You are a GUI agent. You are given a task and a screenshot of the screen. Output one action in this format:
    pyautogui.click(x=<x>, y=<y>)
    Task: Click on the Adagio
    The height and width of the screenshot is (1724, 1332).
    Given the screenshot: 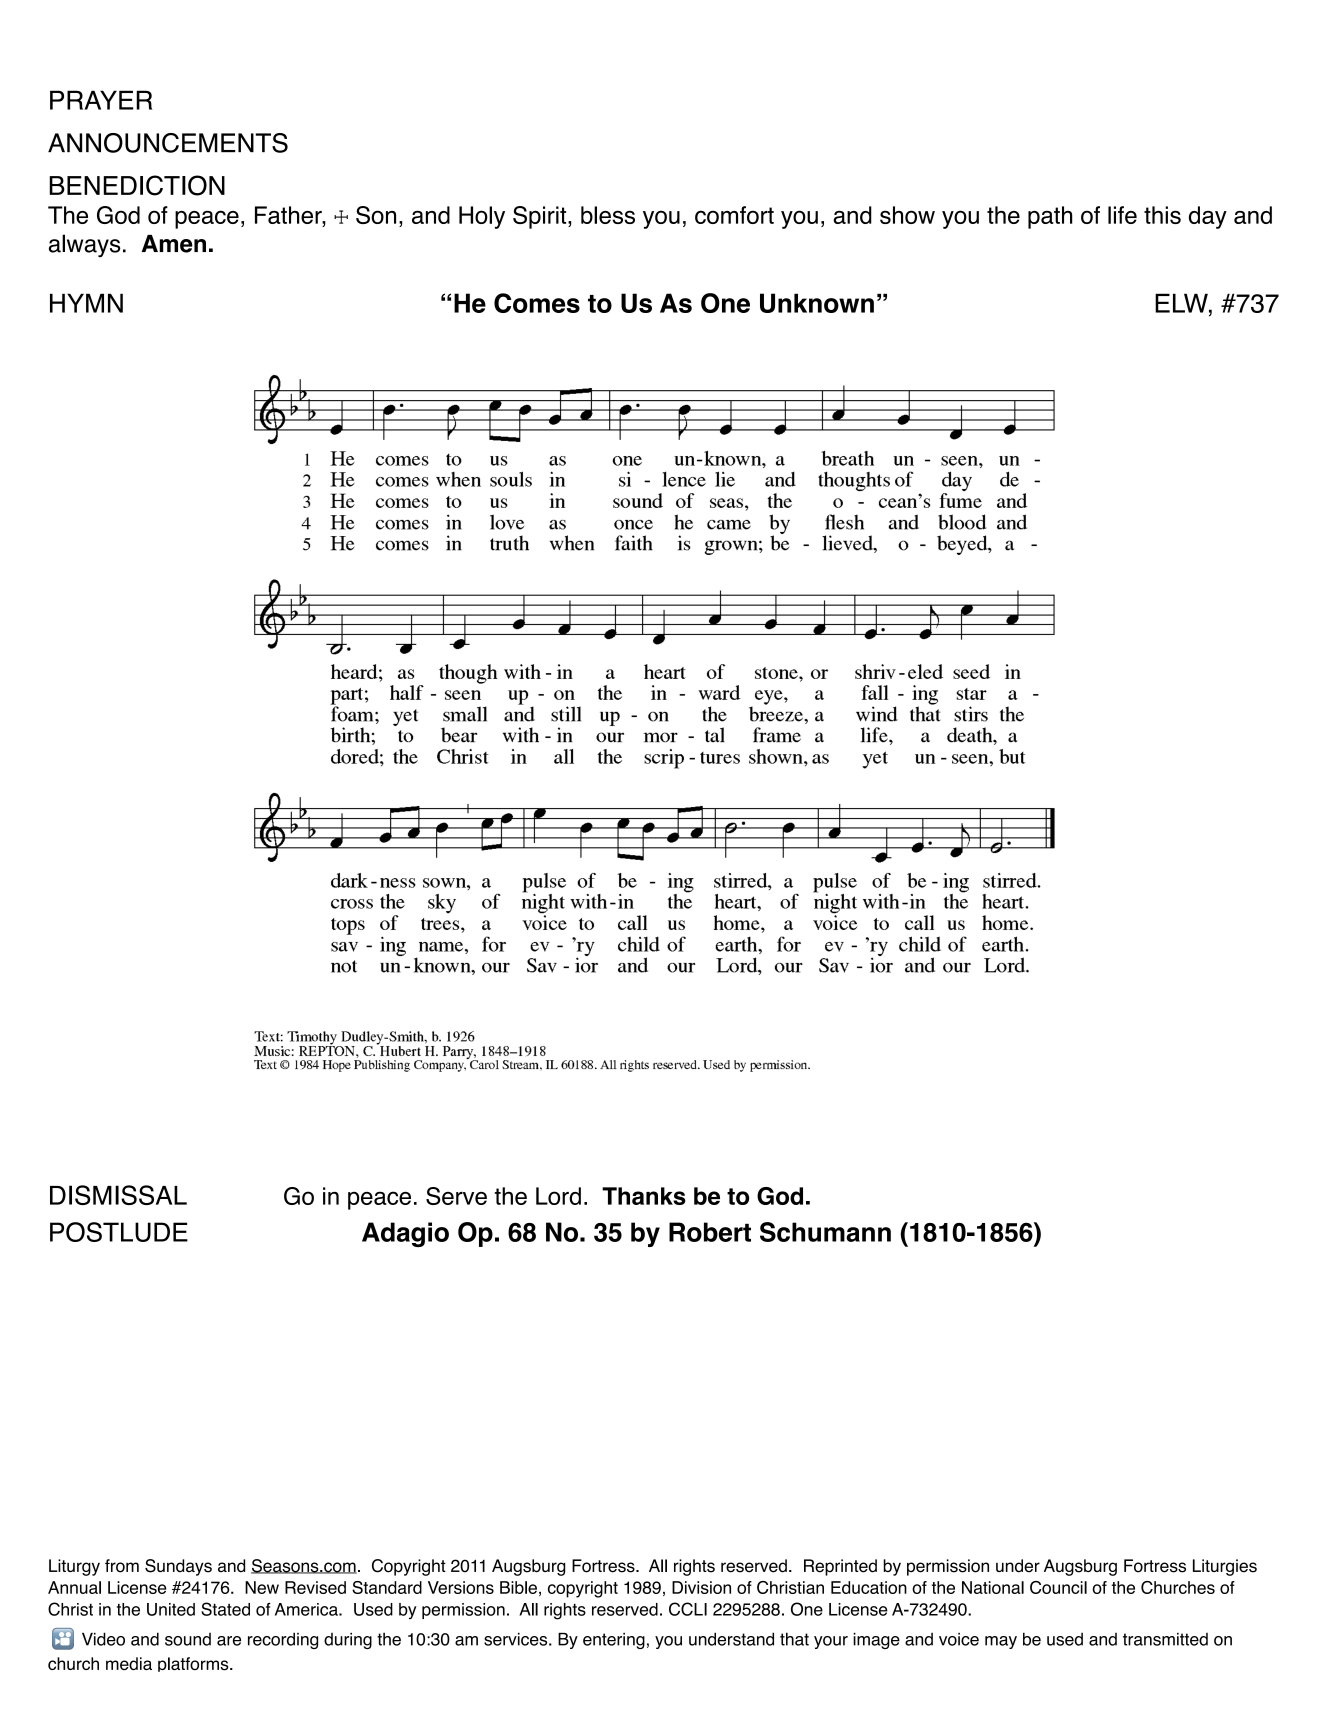 What is the action you would take?
    pyautogui.click(x=405, y=1234)
